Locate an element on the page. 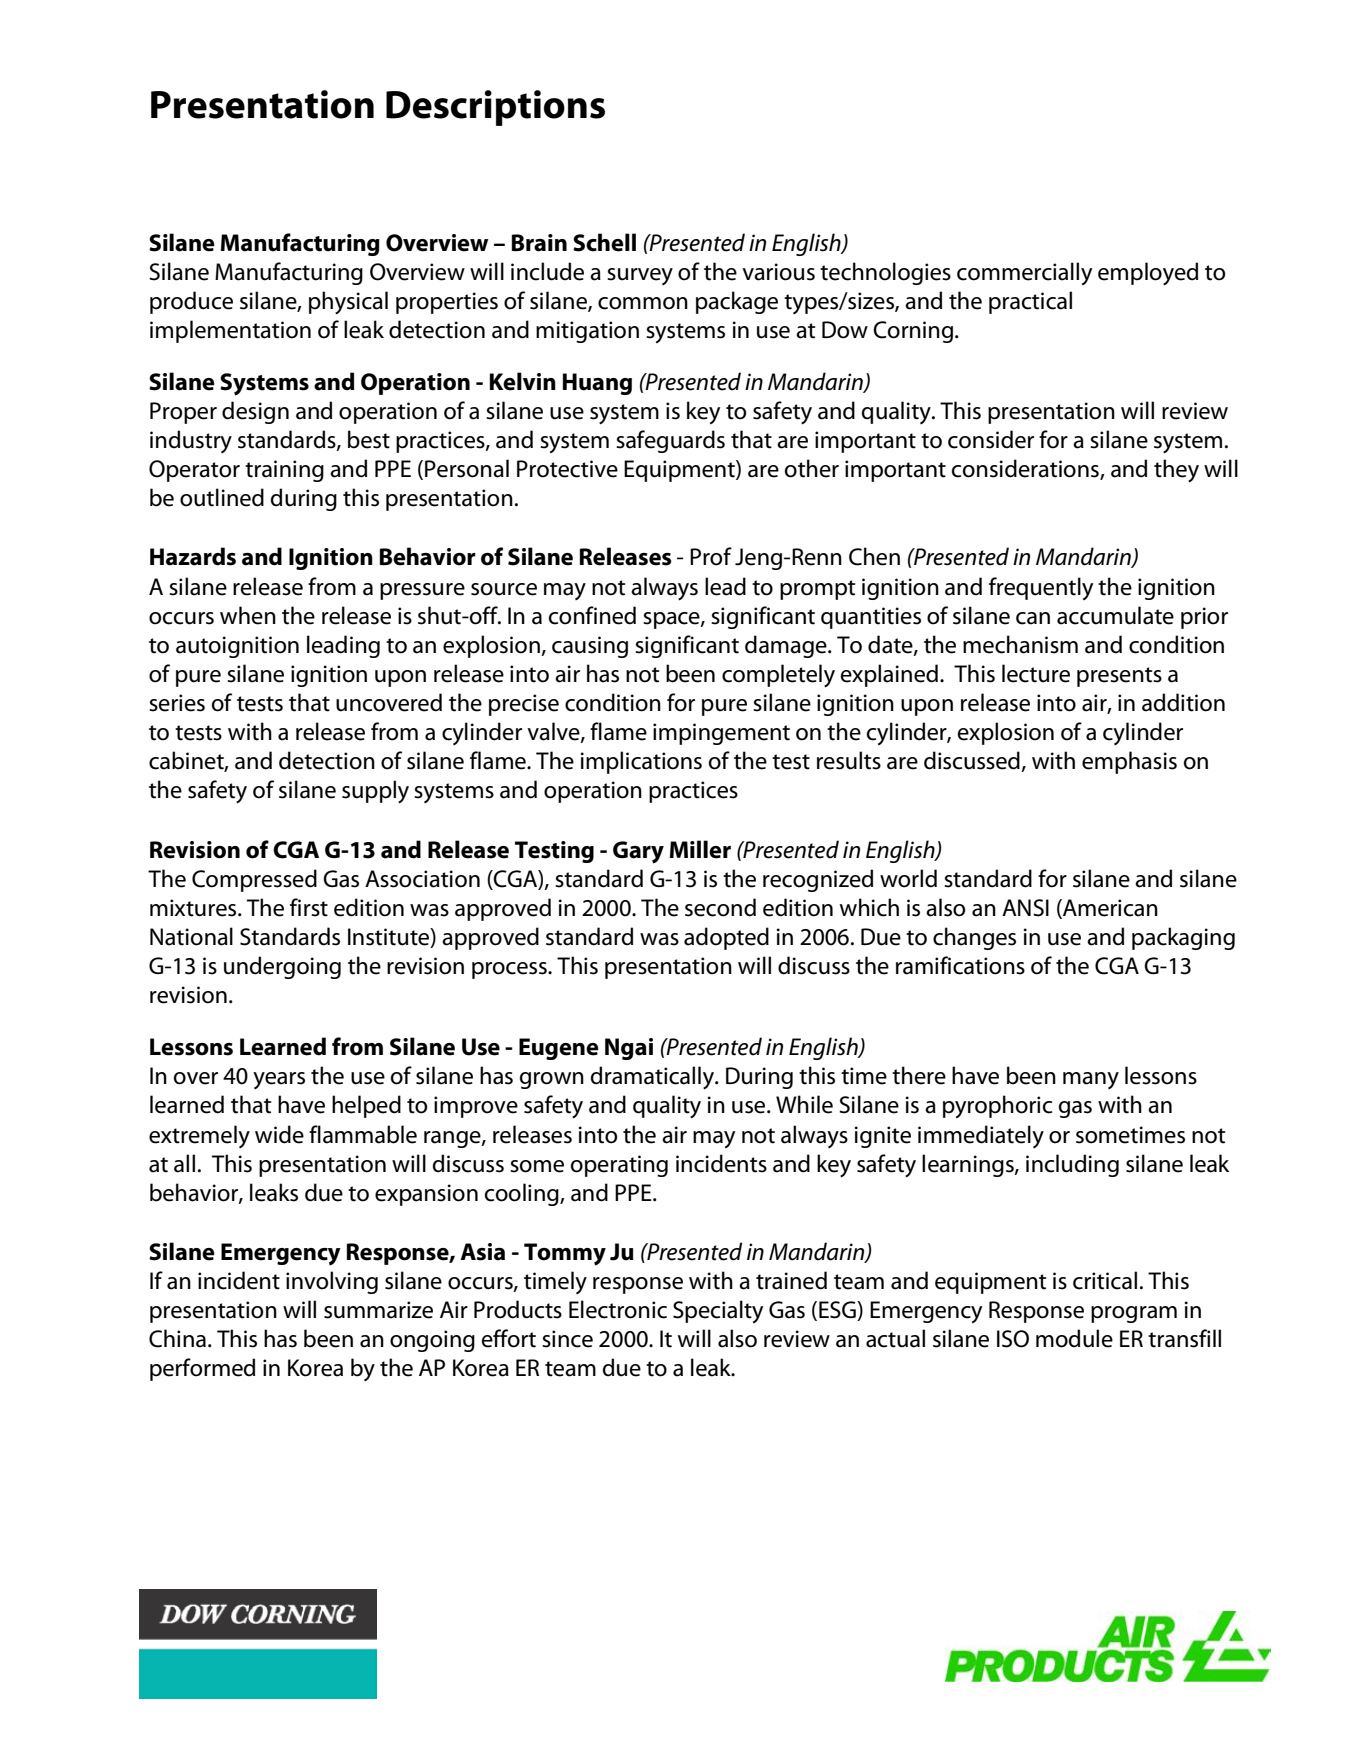 The image size is (1348, 1744). module is located at coordinates (1074, 1338).
